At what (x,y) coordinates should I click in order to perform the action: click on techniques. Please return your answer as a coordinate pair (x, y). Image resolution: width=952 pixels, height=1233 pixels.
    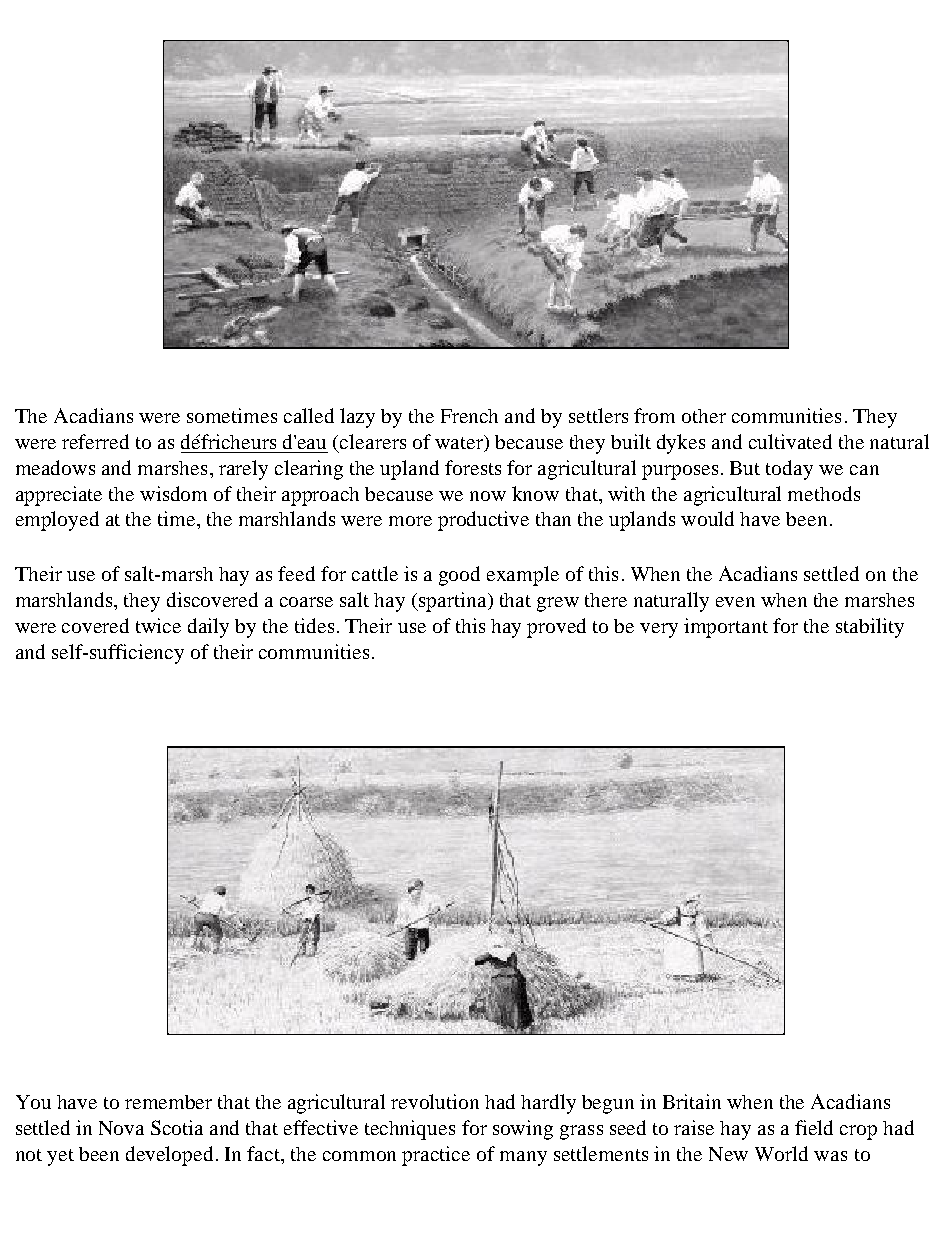
    Looking at the image, I should click on (410, 1130).
